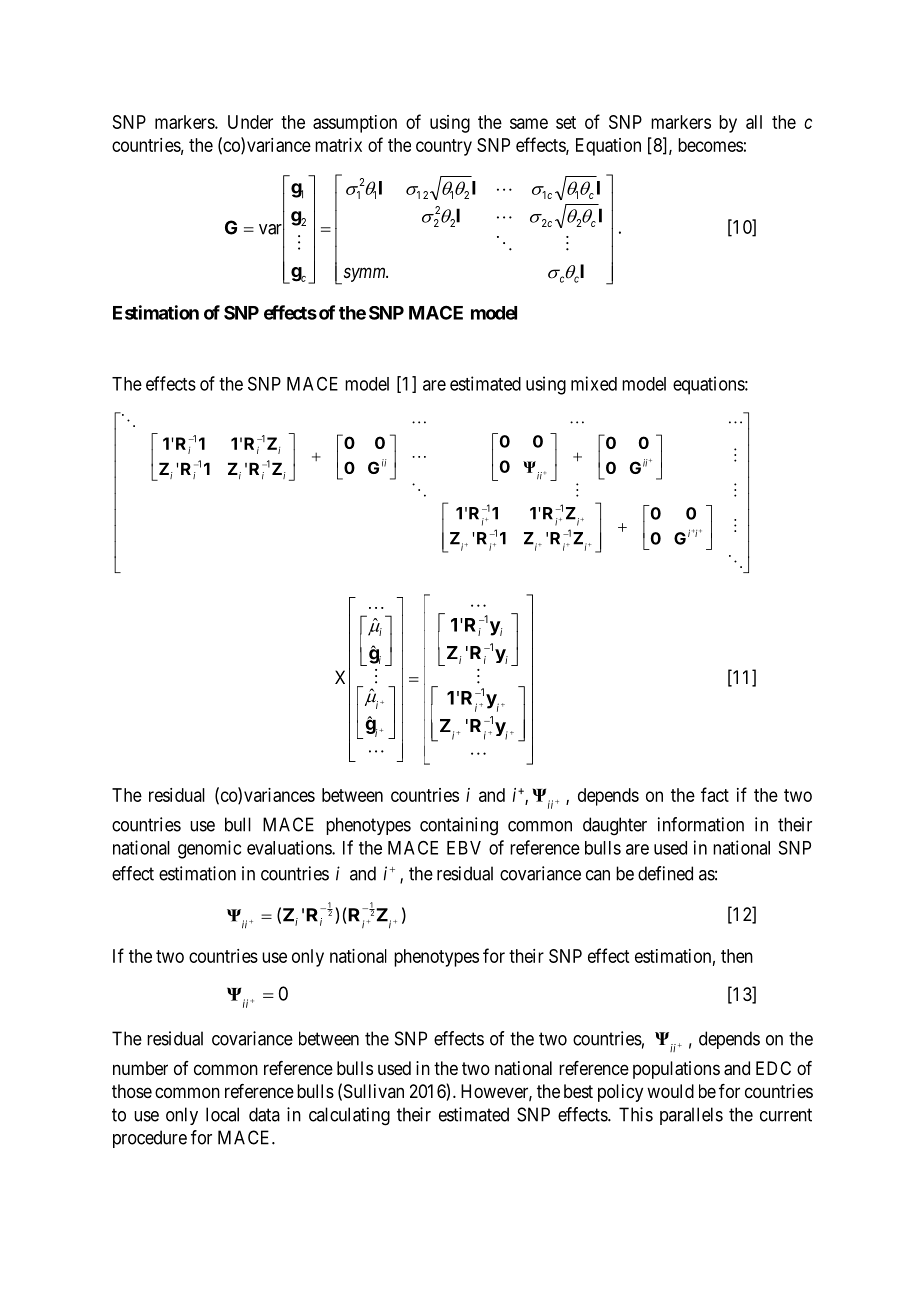 This screenshot has width=924, height=1308. I want to click on defined, so click(665, 873).
